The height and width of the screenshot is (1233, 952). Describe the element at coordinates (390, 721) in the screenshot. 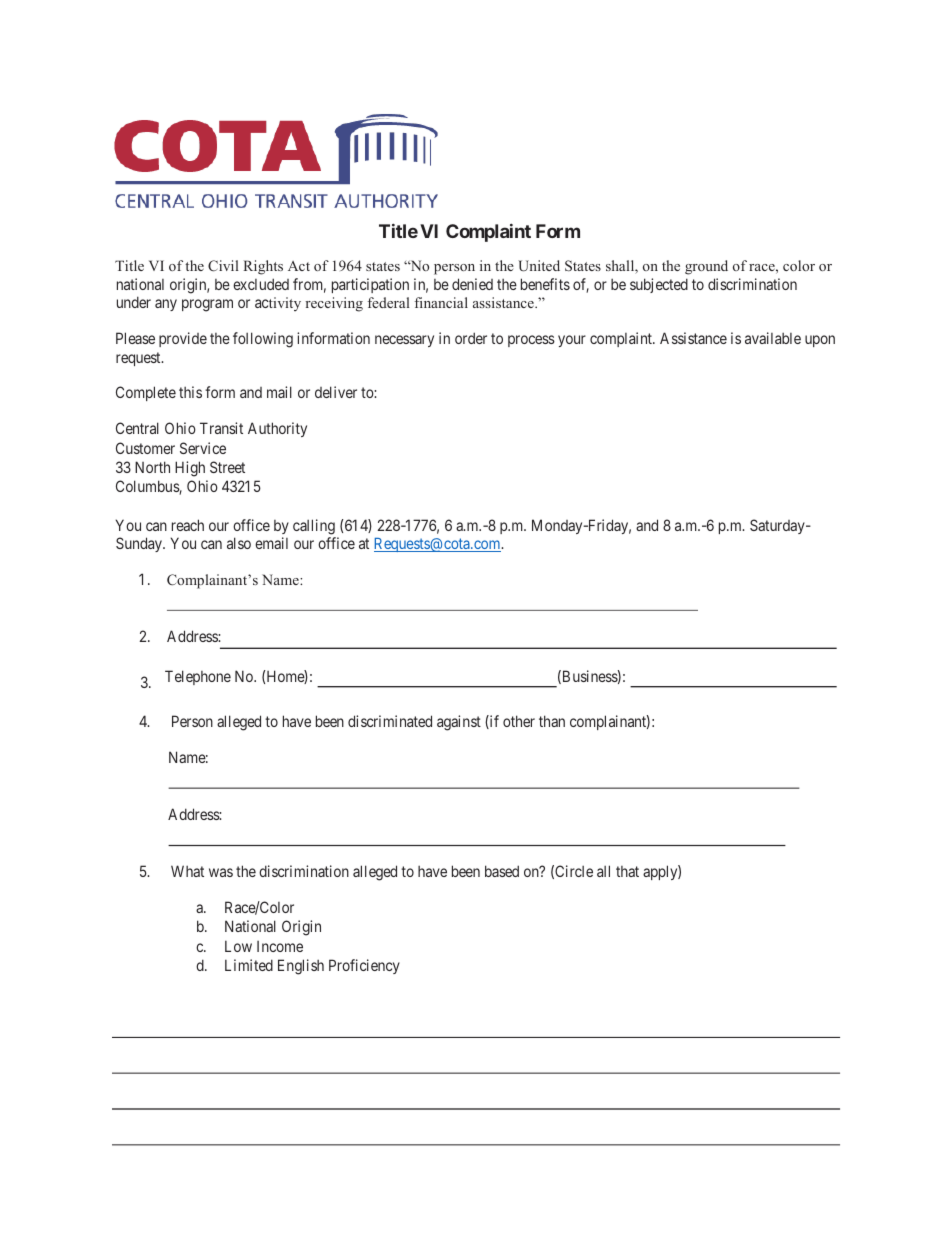

I see `discriminated` at that location.
